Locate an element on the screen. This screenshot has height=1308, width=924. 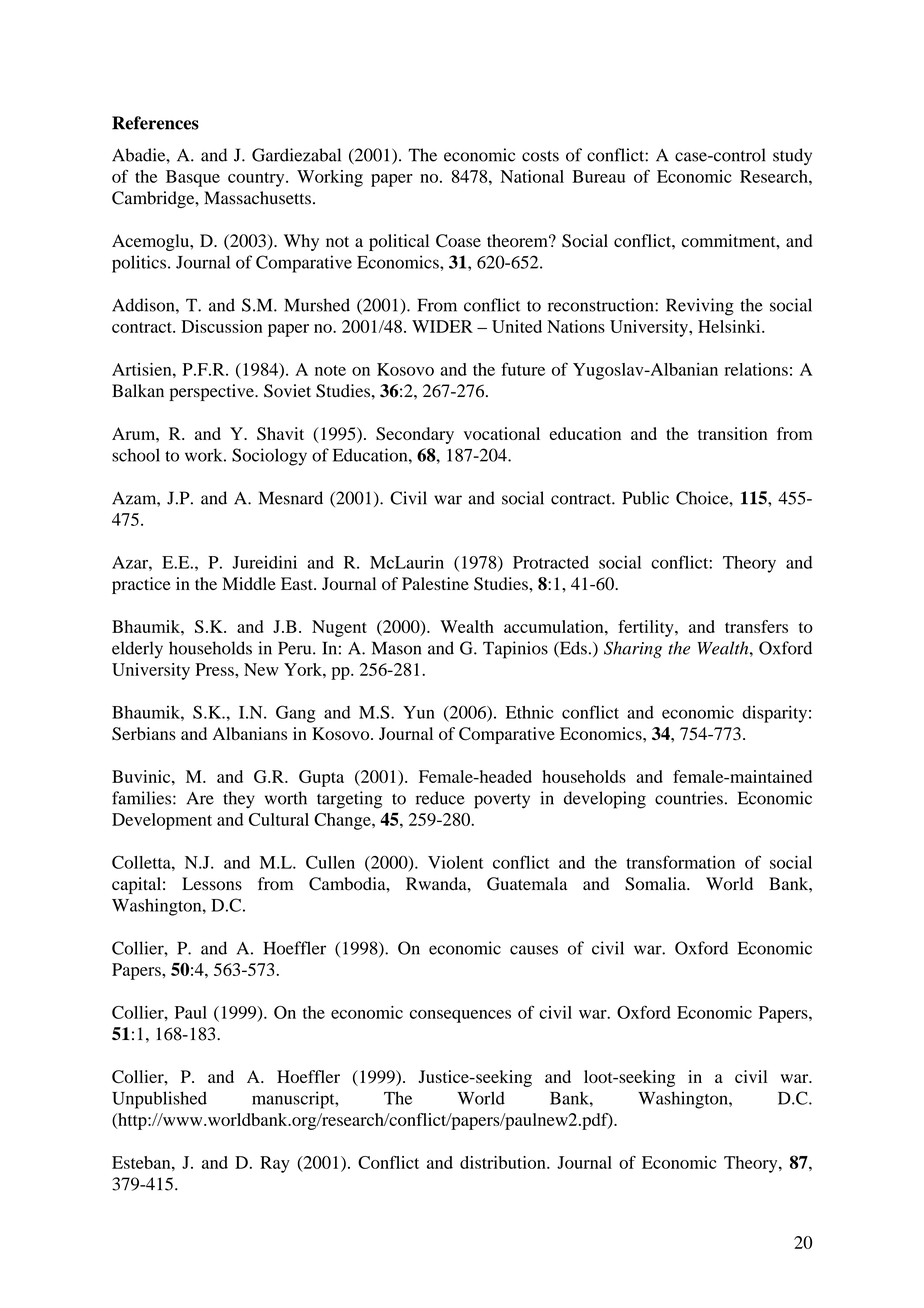
study is located at coordinates (792, 157).
